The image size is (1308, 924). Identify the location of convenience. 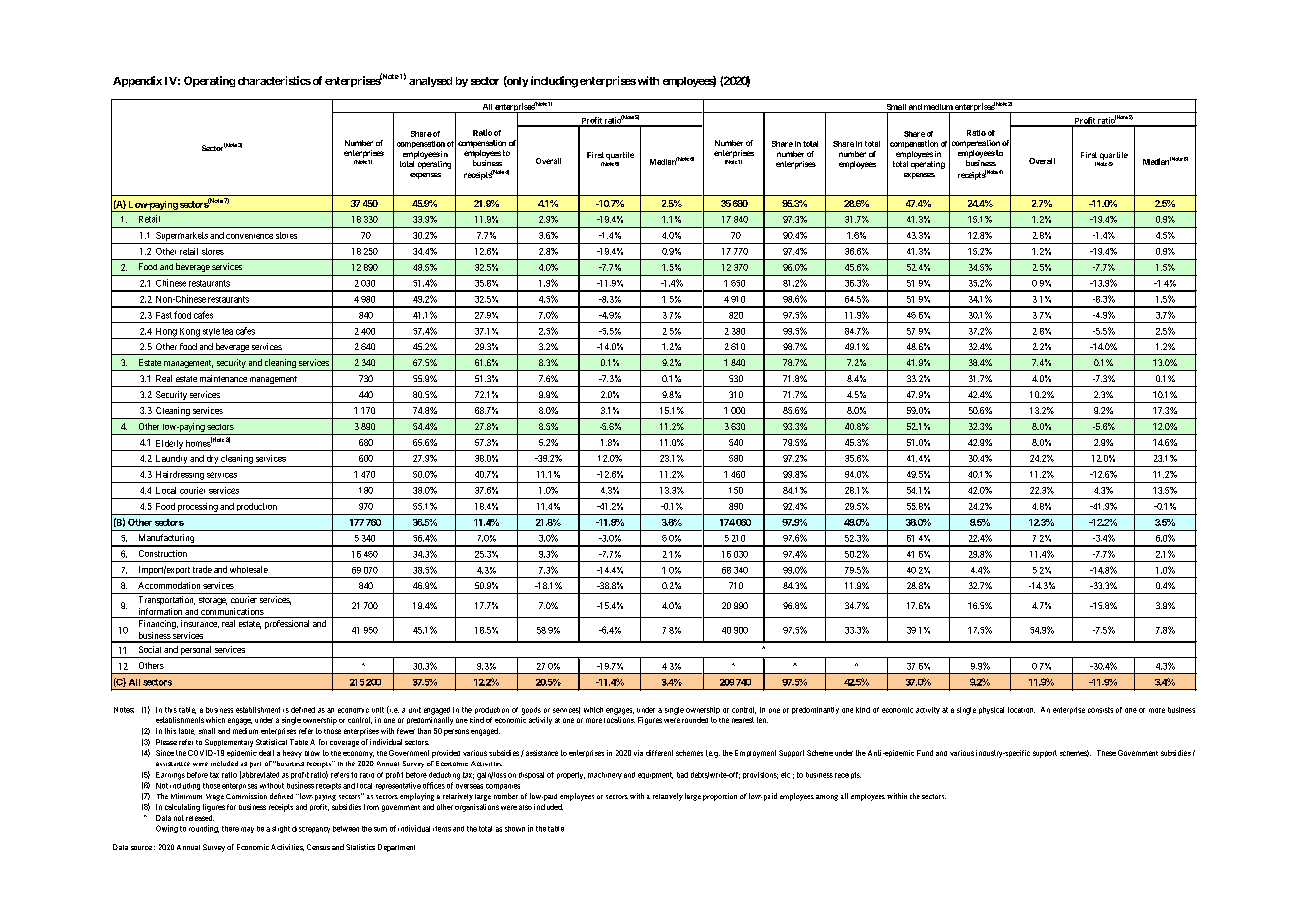
(249, 236).
